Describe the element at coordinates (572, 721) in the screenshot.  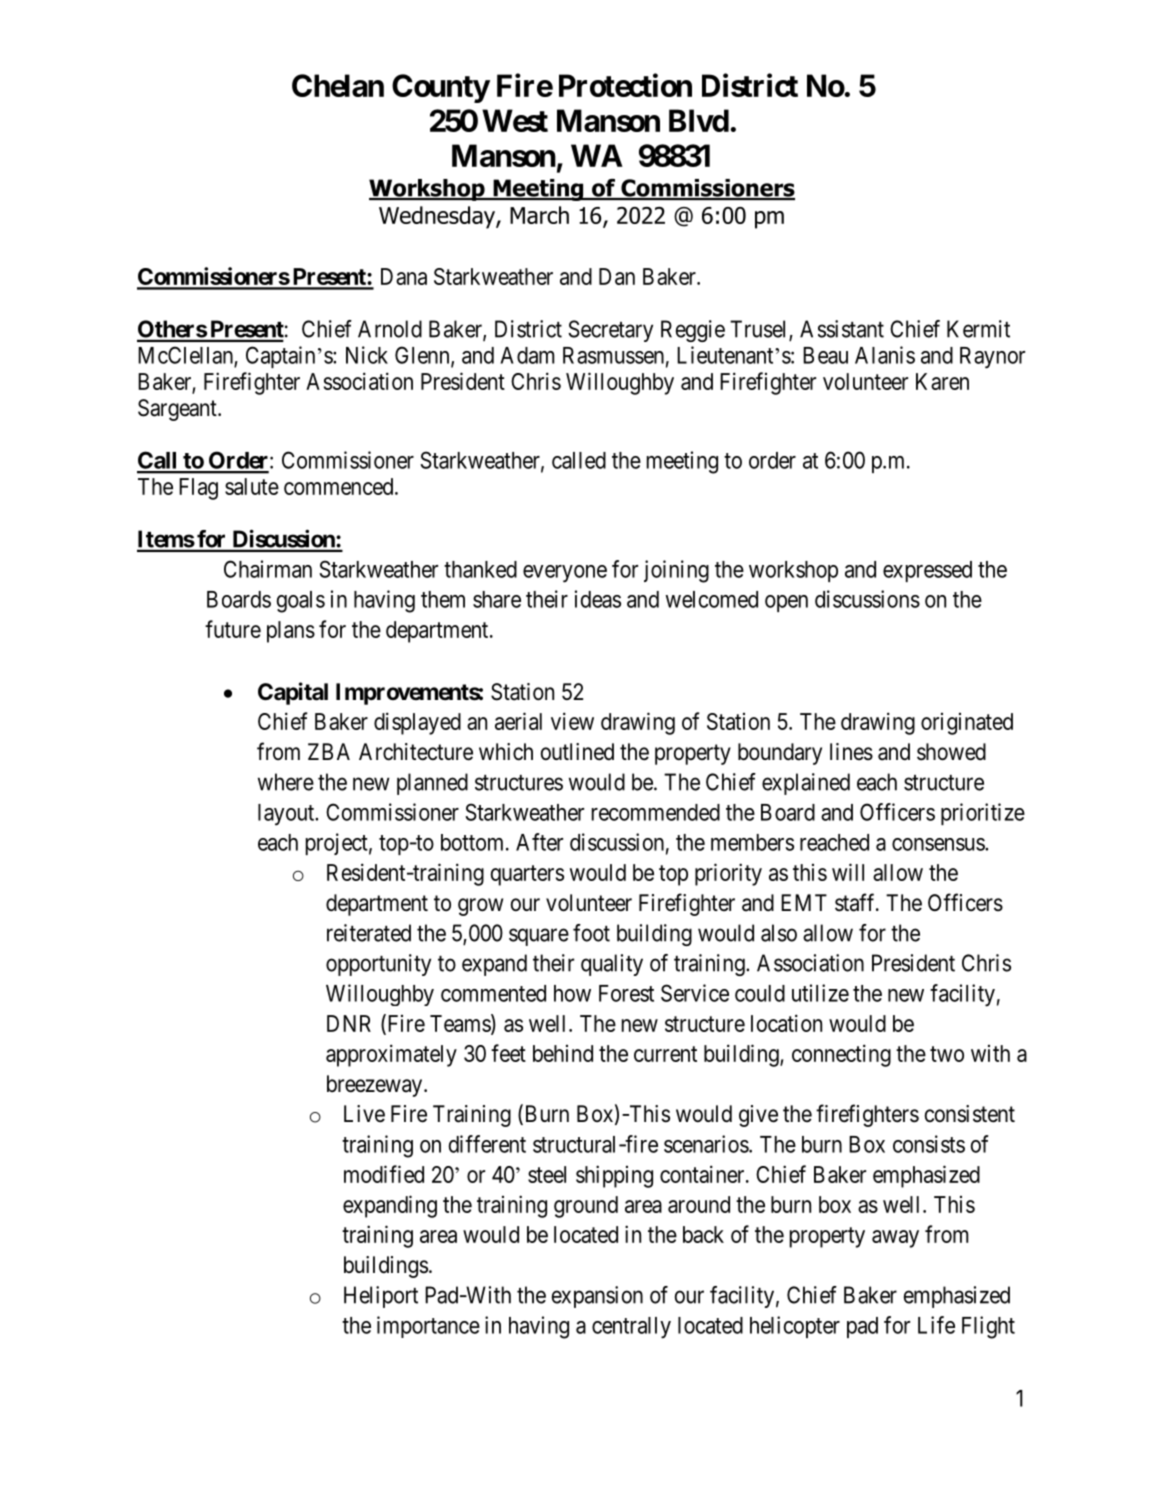
I see `view` at that location.
